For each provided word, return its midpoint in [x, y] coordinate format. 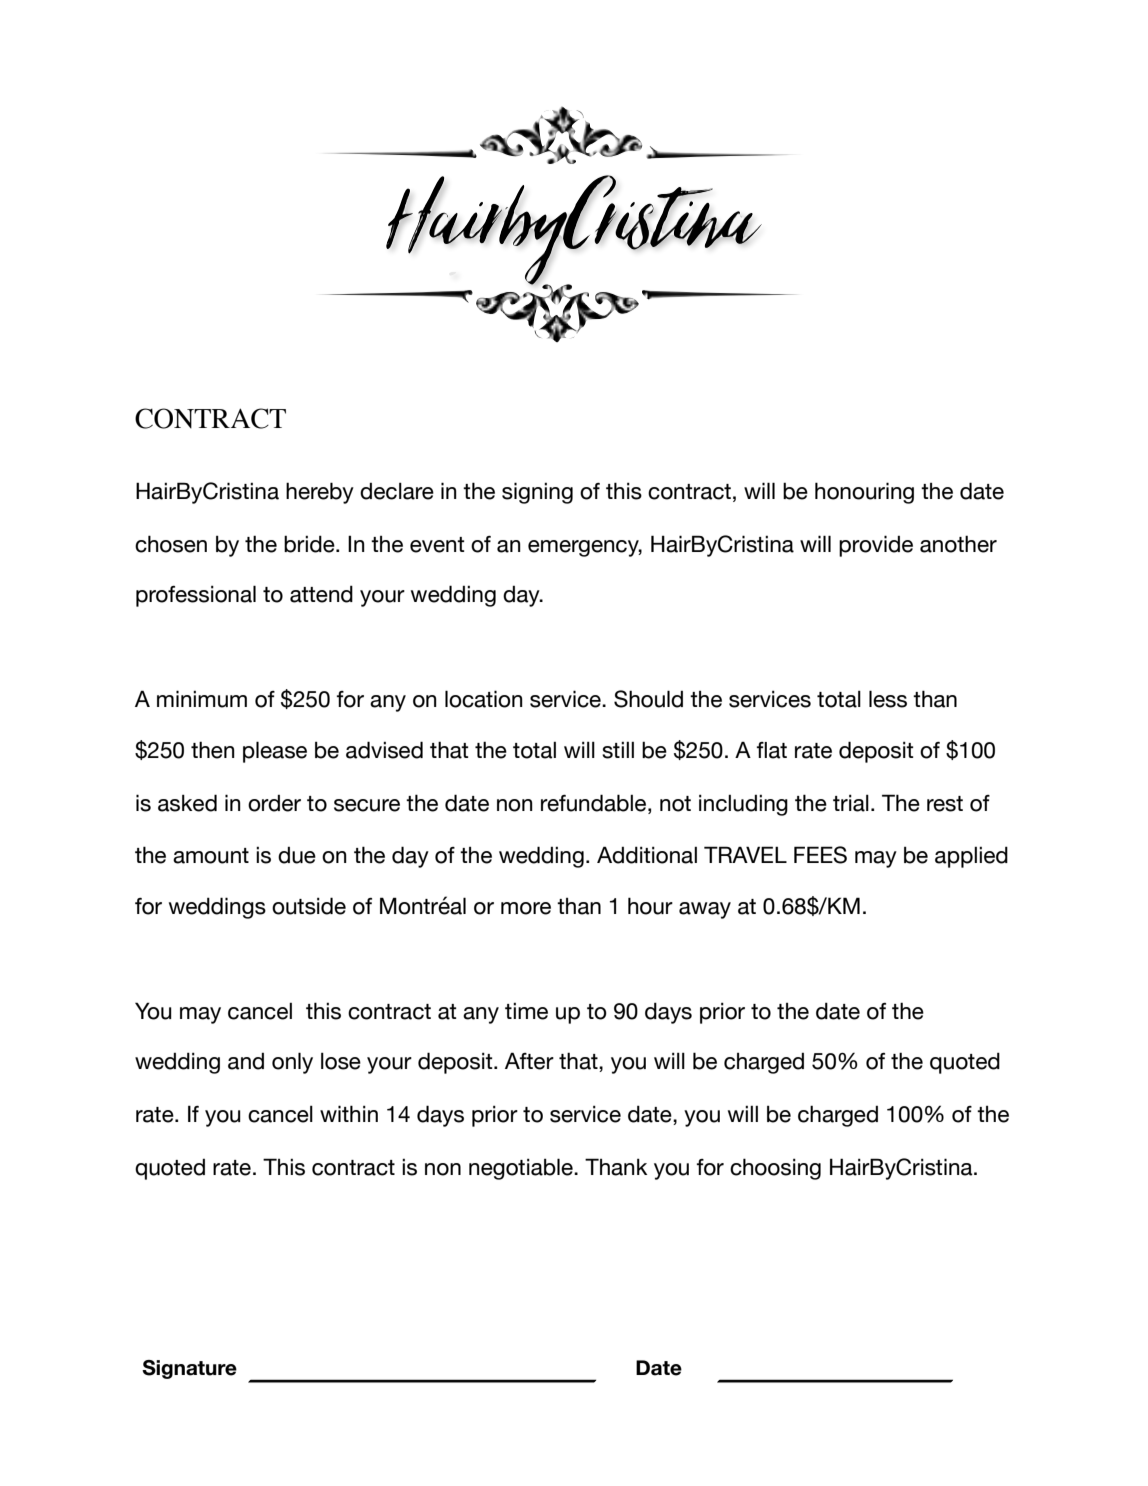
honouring [864, 493]
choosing [775, 1169]
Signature [189, 1369]
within [349, 1113]
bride [310, 544]
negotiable [522, 1169]
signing [537, 493]
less [888, 699]
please [275, 752]
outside [309, 906]
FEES [820, 855]
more [526, 908]
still [618, 750]
